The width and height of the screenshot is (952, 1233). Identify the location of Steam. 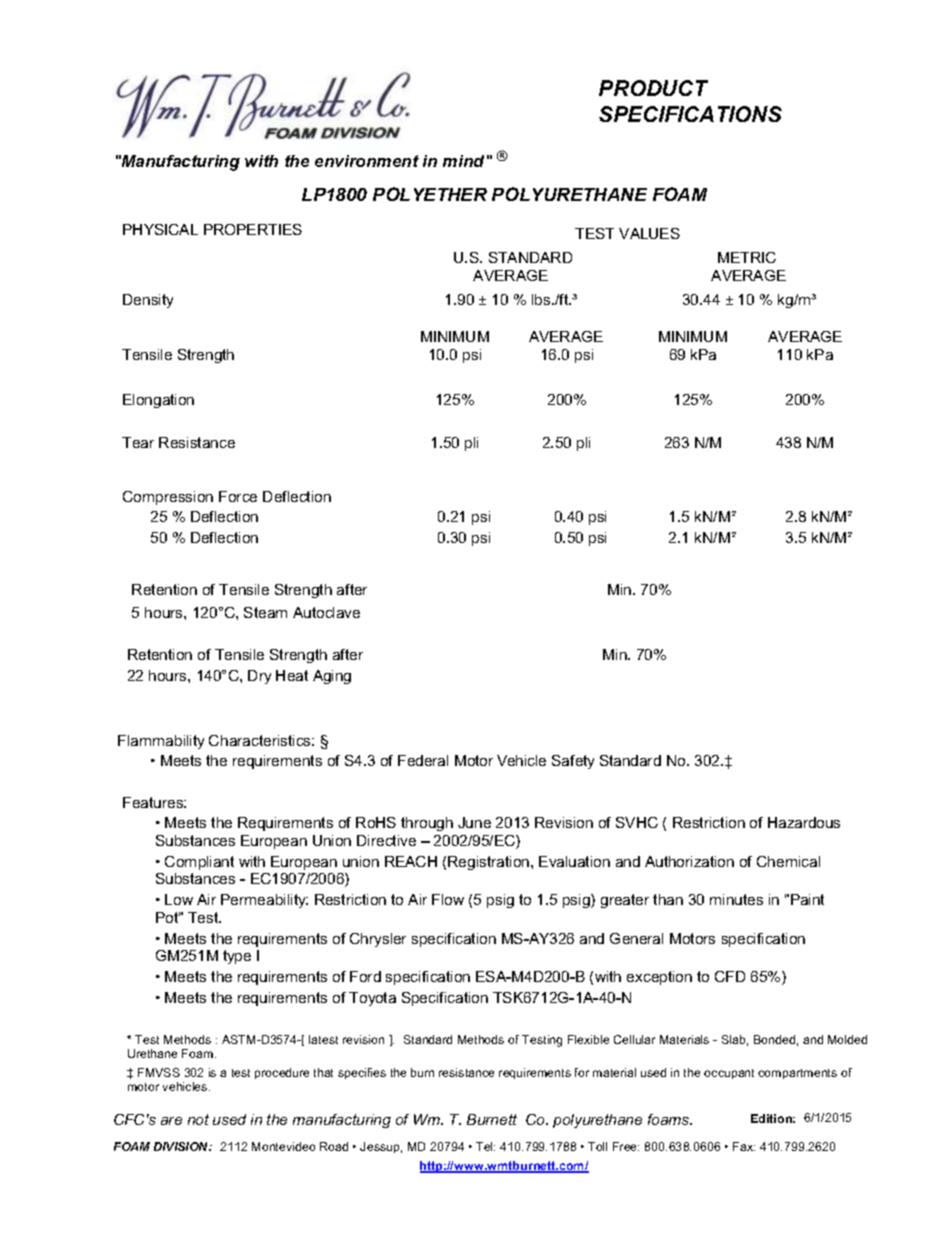
(265, 612).
